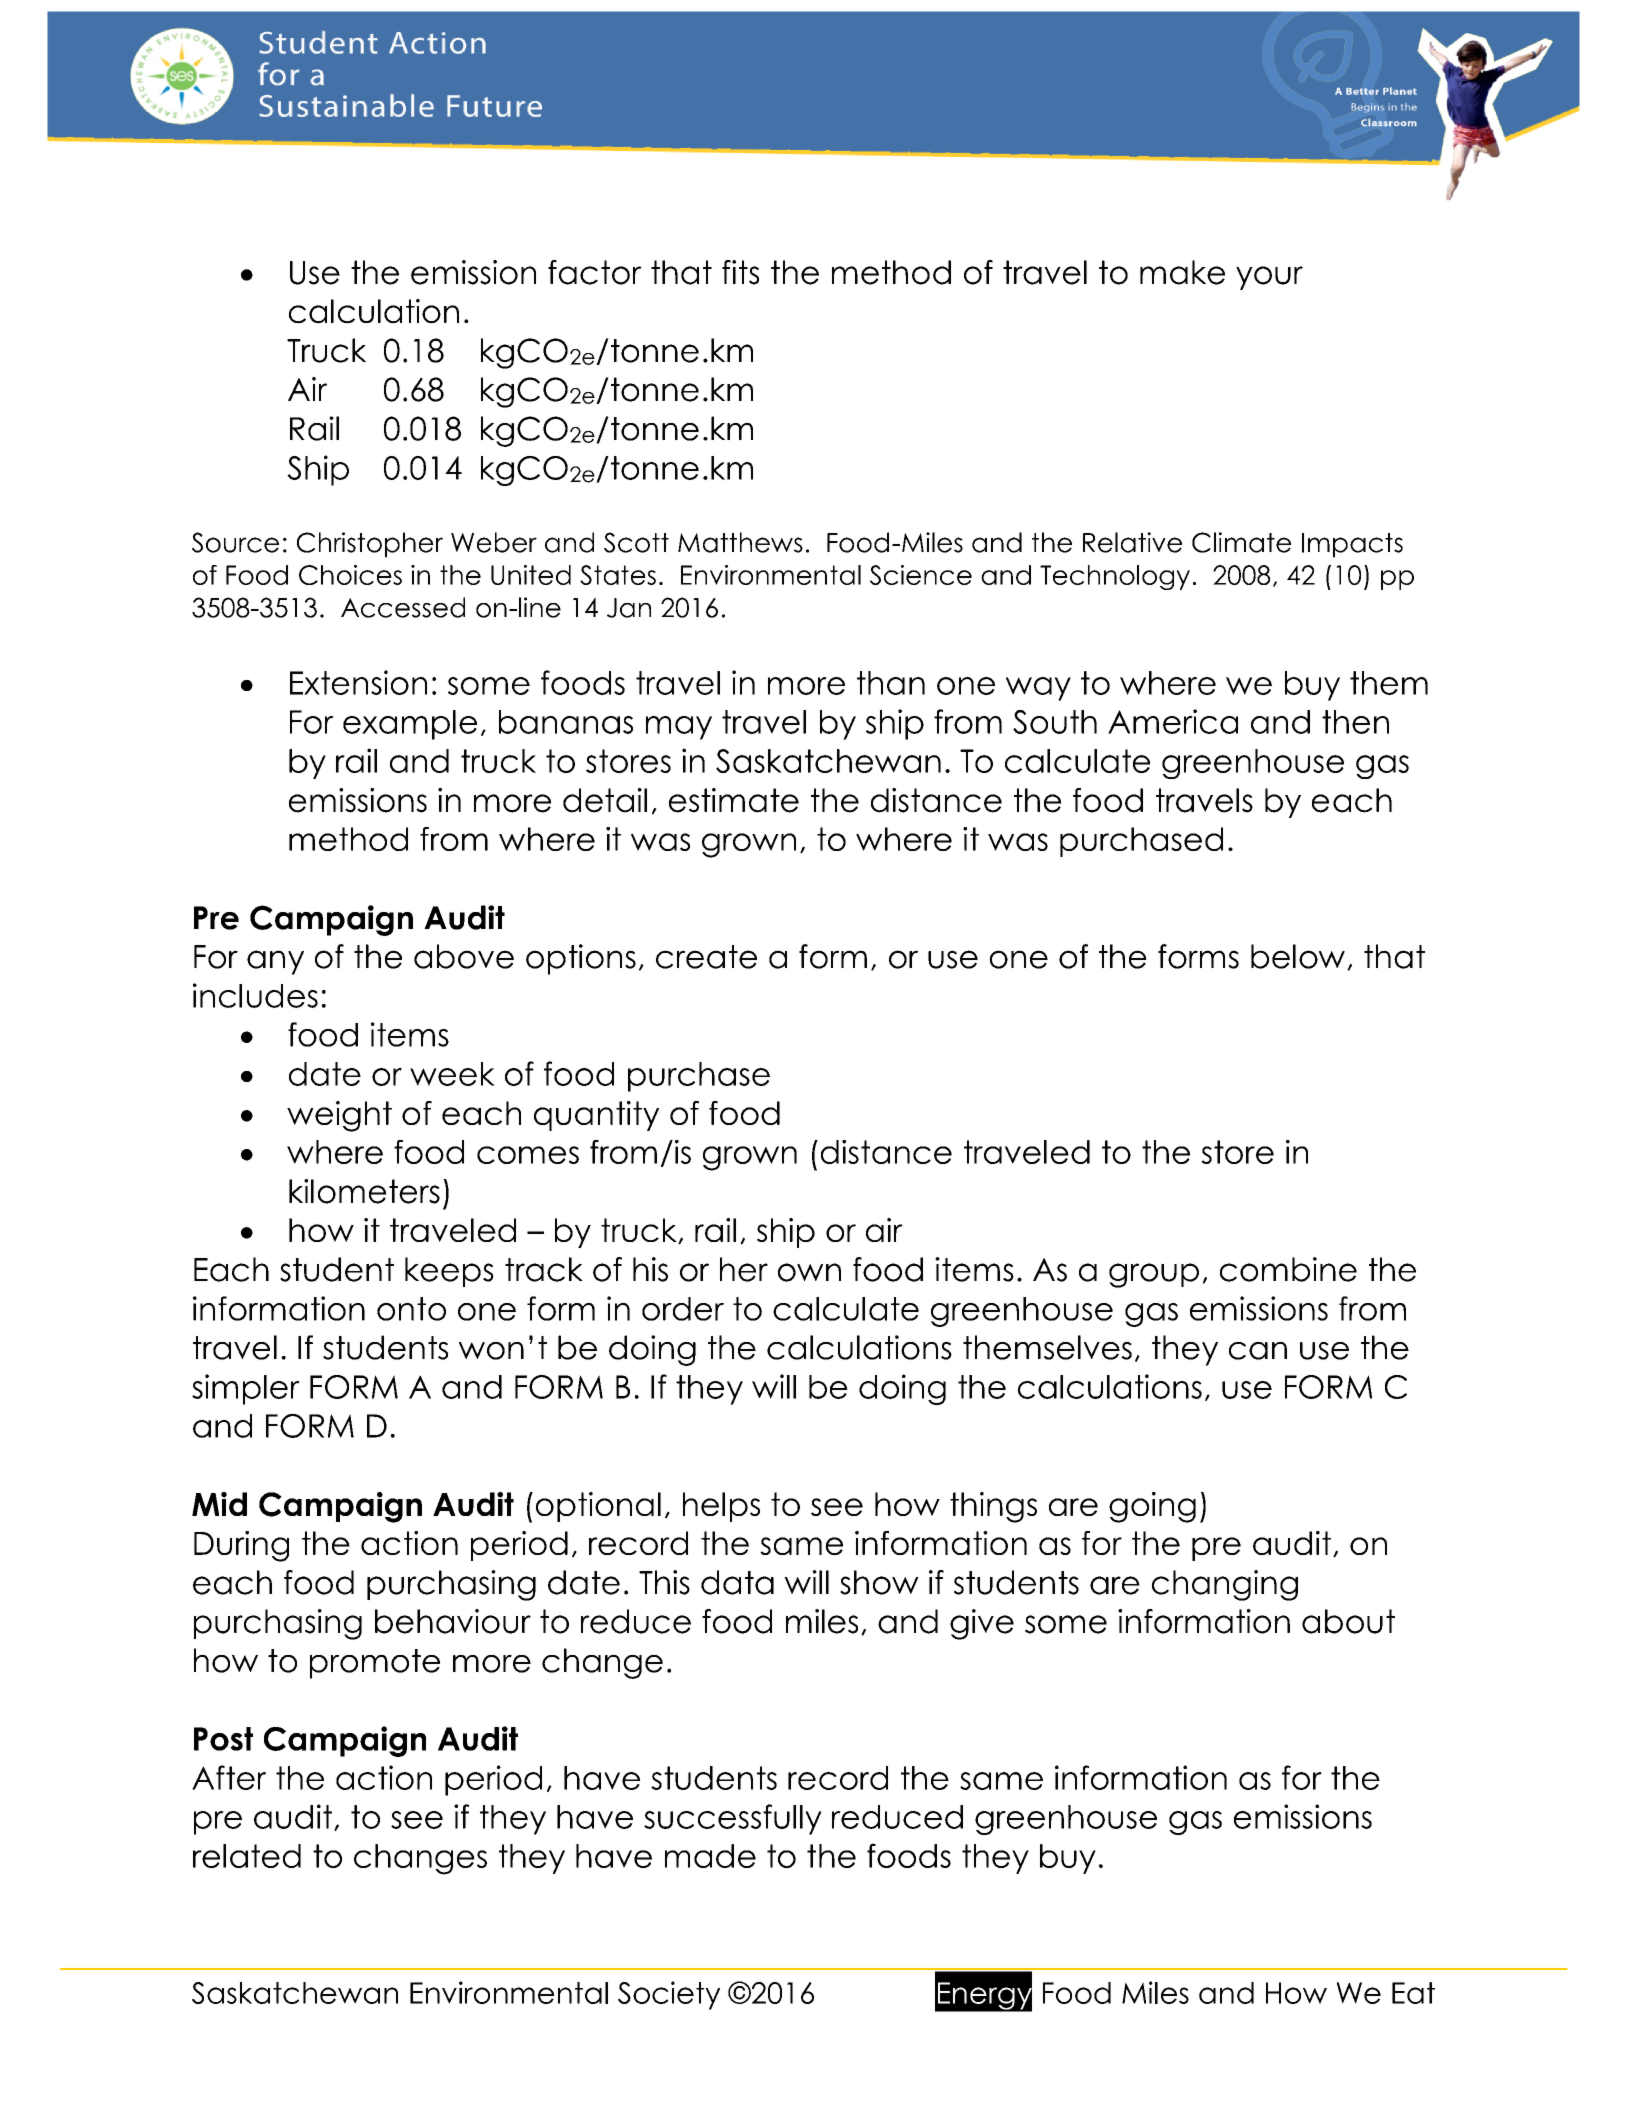 The image size is (1627, 2105). I want to click on fits, so click(740, 272).
